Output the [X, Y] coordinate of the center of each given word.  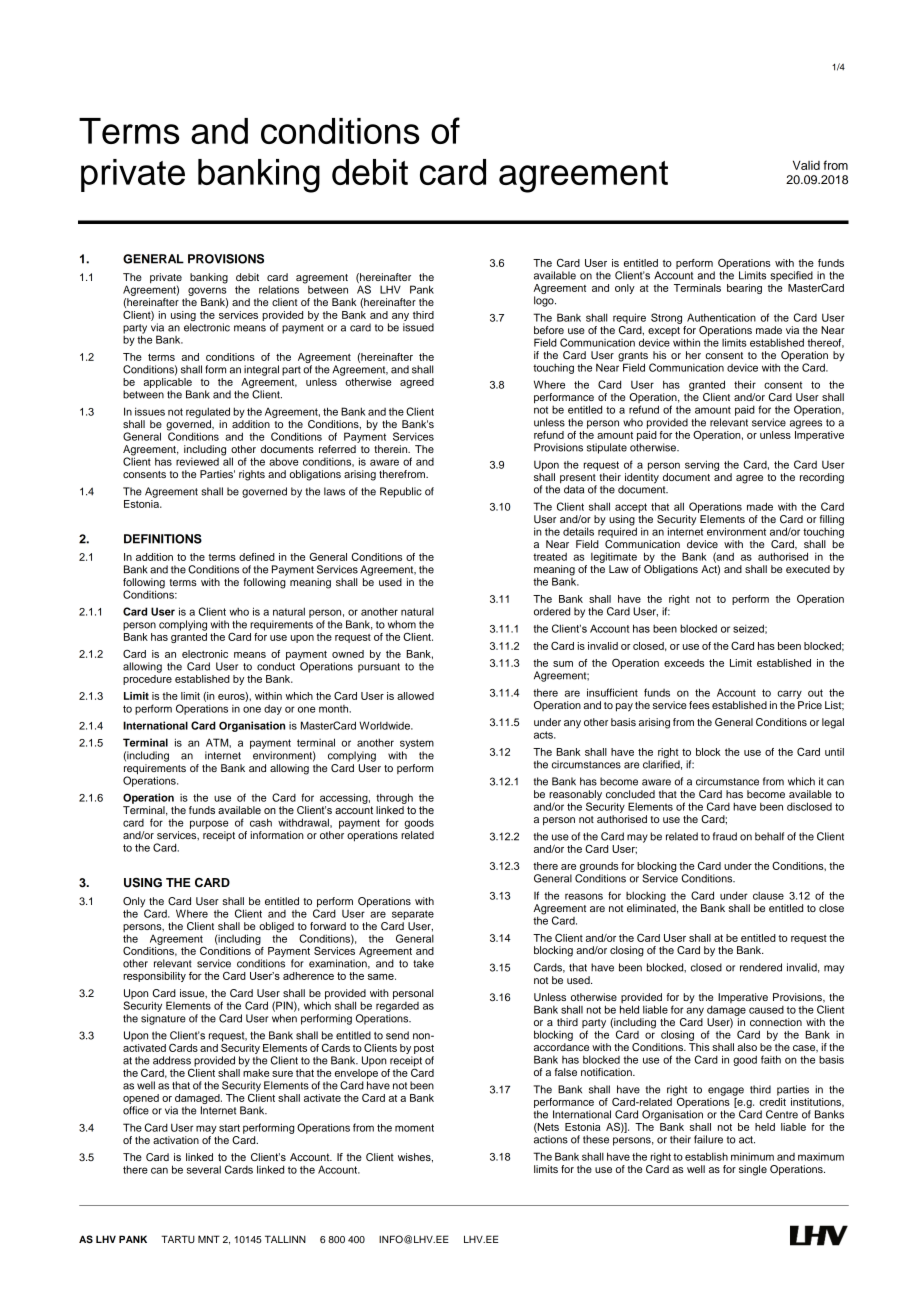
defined [257, 557]
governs [207, 291]
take [423, 963]
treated [550, 557]
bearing [744, 289]
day [273, 710]
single [753, 1170]
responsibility [154, 977]
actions [551, 1139]
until [834, 752]
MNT [209, 1239]
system [417, 744]
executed [808, 569]
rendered [761, 967]
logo [545, 301]
